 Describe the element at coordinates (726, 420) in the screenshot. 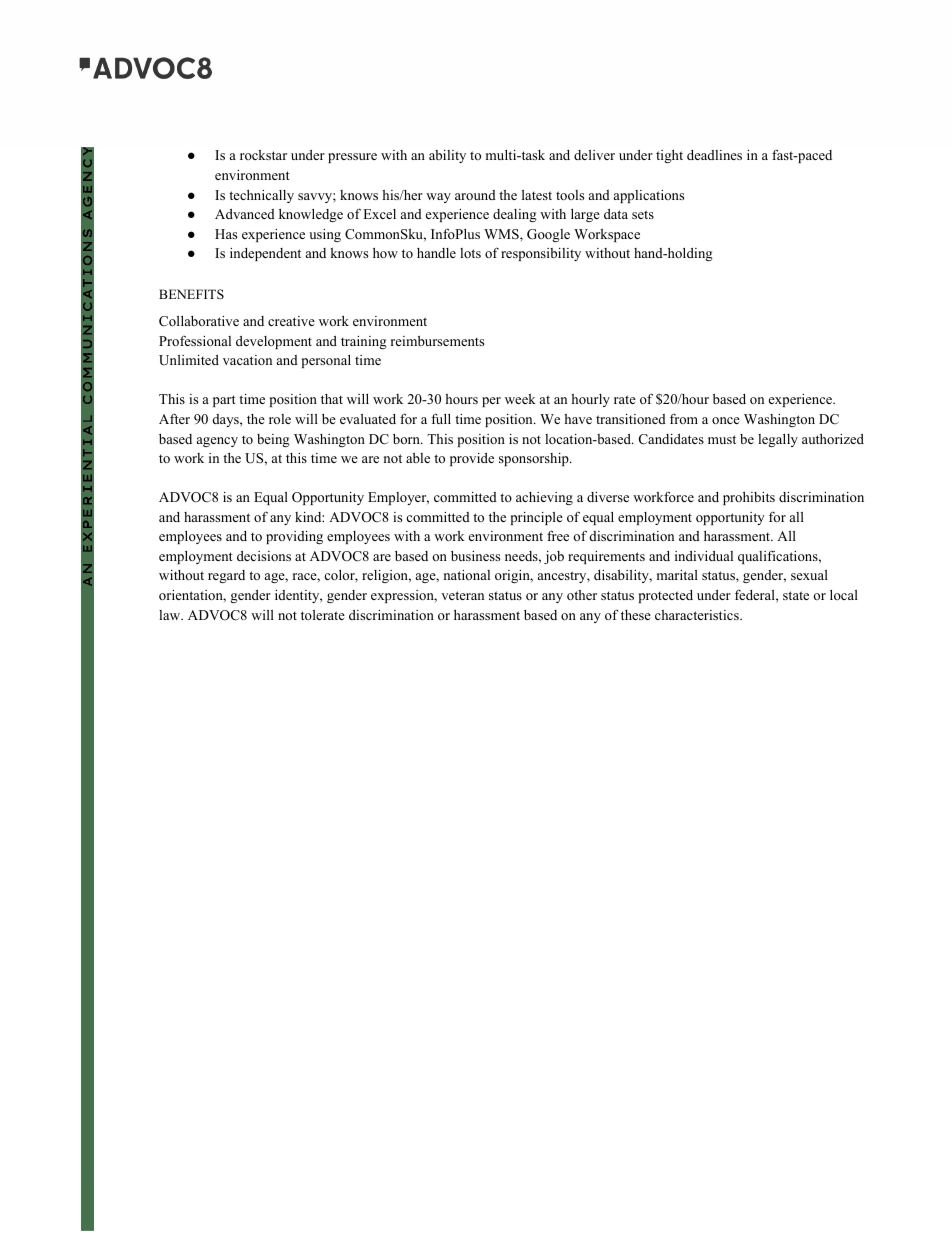

I see `once` at that location.
